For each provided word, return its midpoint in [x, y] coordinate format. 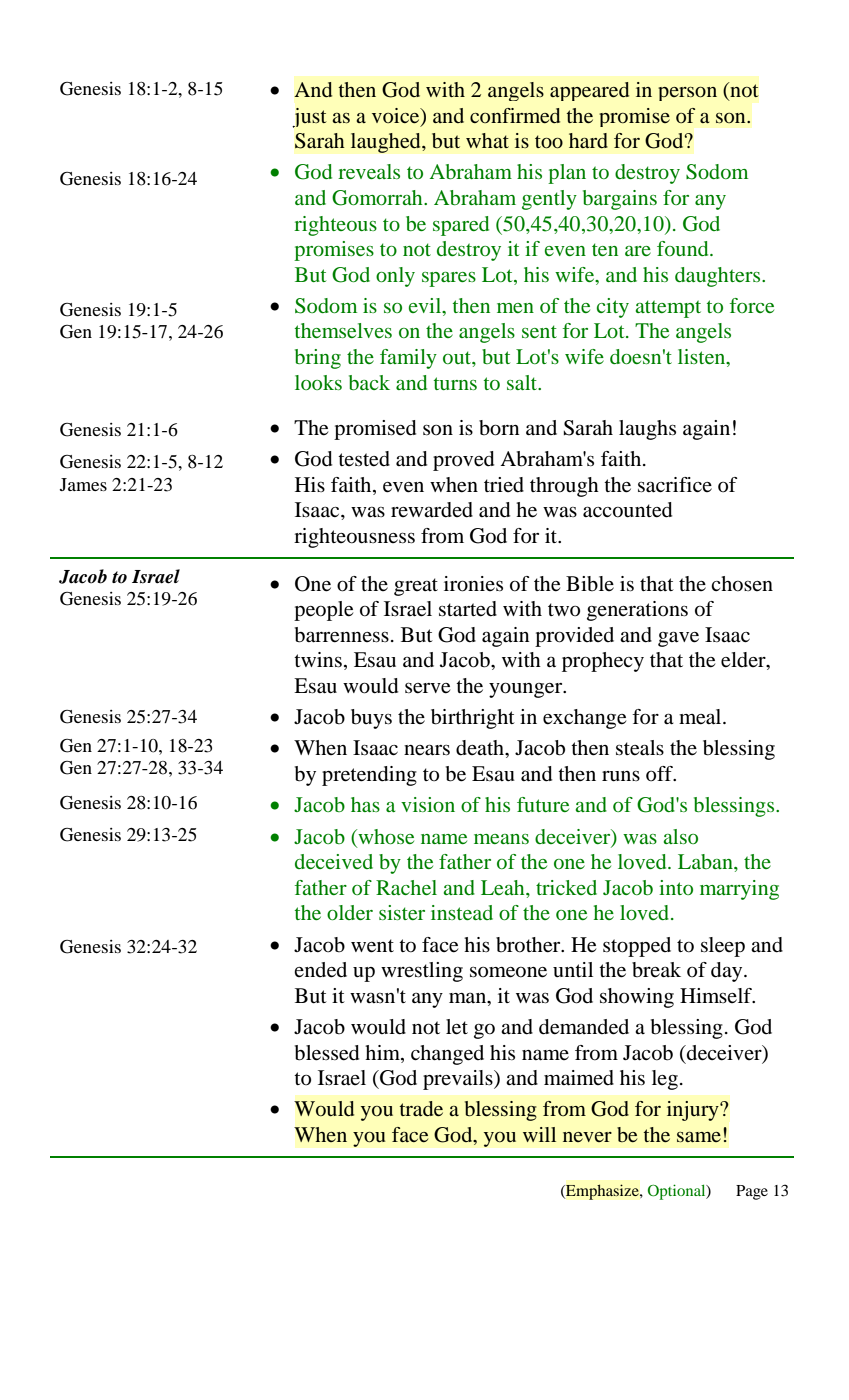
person [687, 94]
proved [463, 461]
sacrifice [675, 485]
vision [428, 804]
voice [397, 115]
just [310, 118]
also [680, 836]
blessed [327, 1053]
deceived [334, 861]
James [83, 484]
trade [421, 1108]
